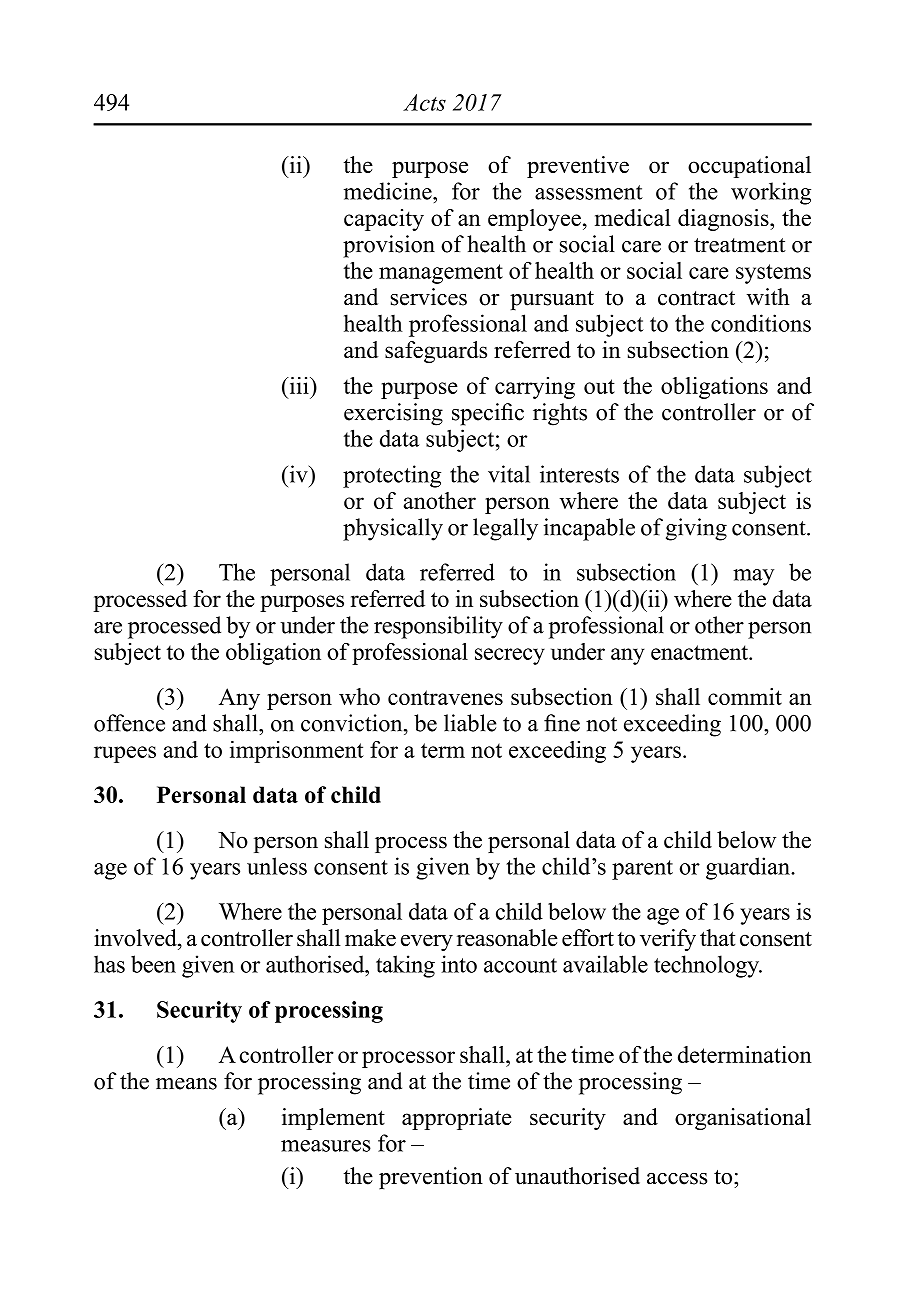 The image size is (924, 1311). I want to click on medicine, so click(389, 191).
